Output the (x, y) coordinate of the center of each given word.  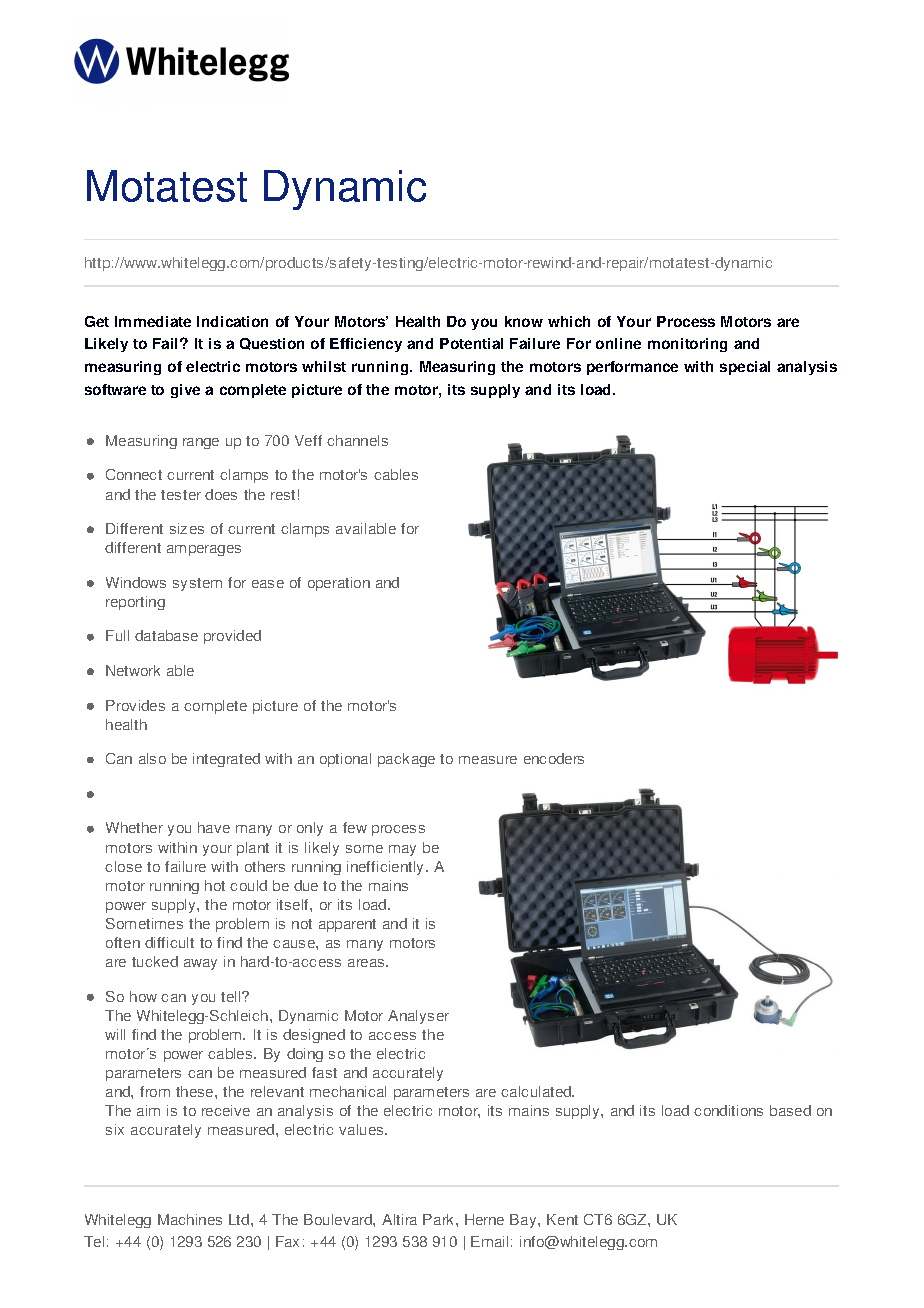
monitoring (687, 345)
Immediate (153, 321)
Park (440, 1219)
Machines (190, 1219)
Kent (562, 1219)
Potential (471, 343)
